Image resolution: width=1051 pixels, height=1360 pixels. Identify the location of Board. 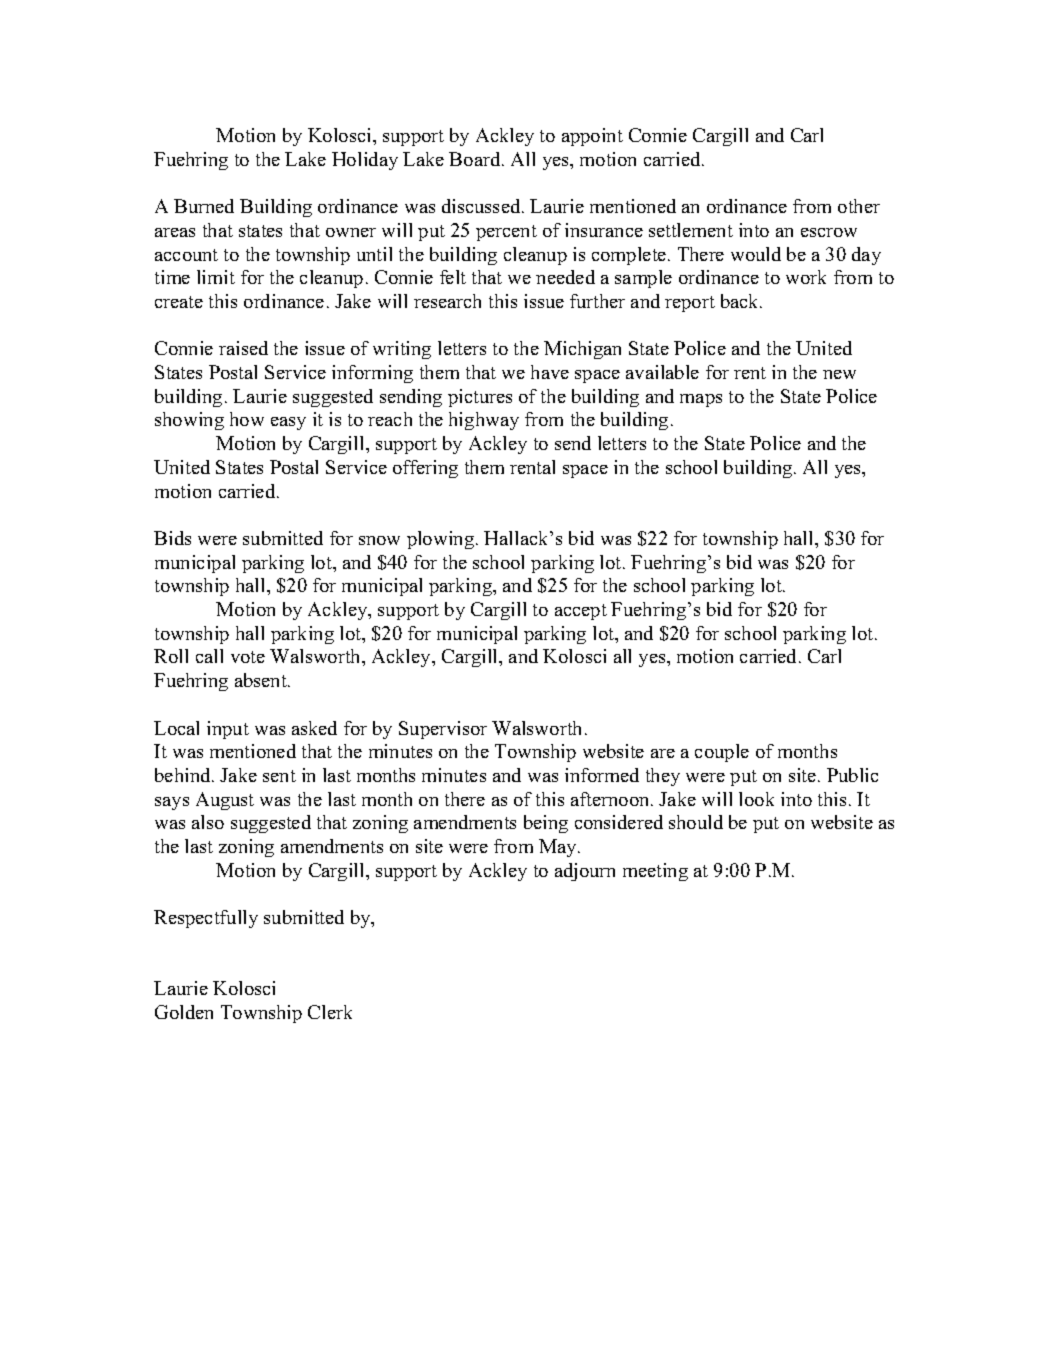
(476, 159).
